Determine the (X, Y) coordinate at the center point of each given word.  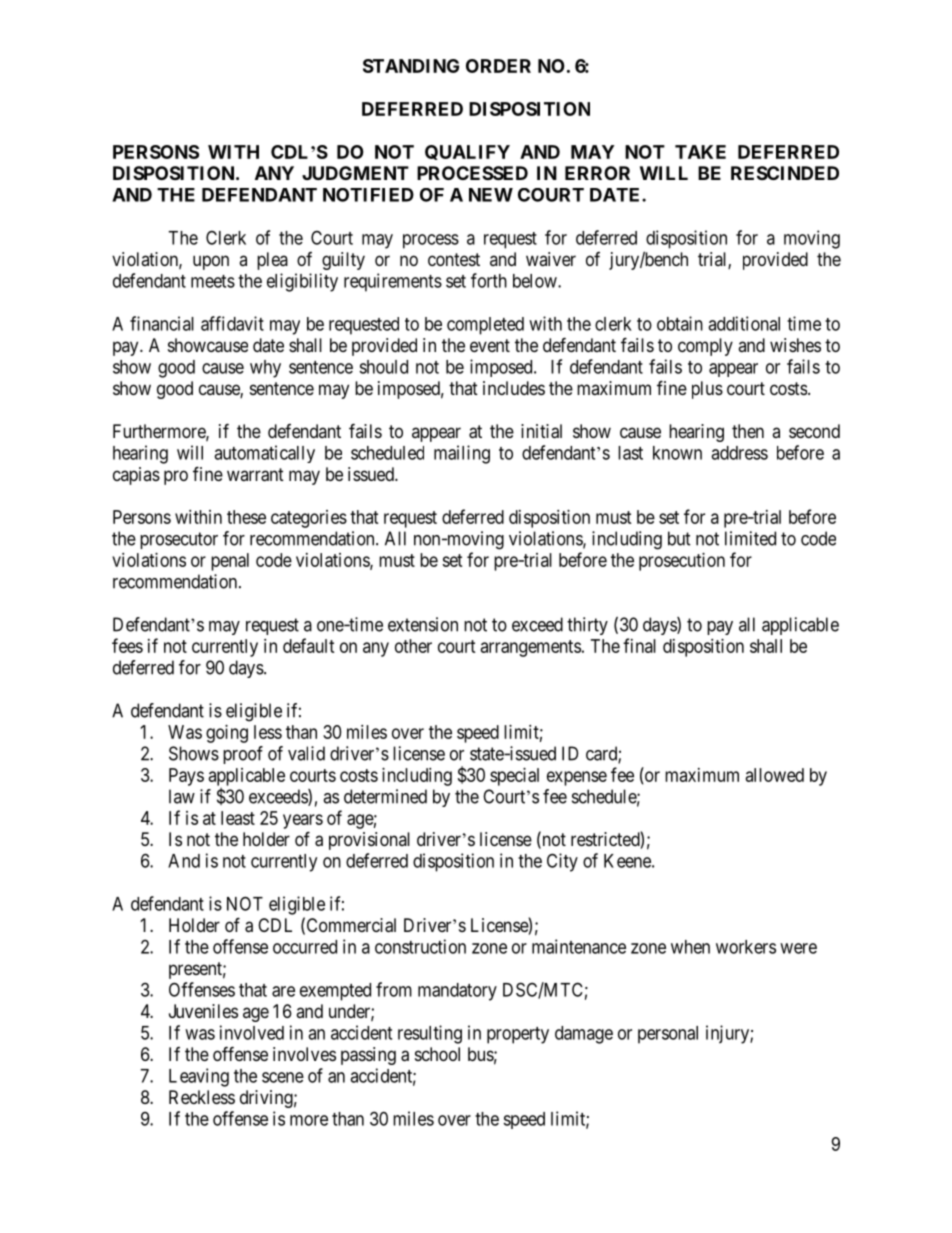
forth (489, 280)
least (238, 818)
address (739, 453)
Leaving (199, 1077)
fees (127, 645)
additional (744, 323)
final (639, 645)
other (413, 646)
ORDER (498, 66)
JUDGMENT (355, 173)
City (562, 862)
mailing (462, 454)
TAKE (700, 152)
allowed (775, 775)
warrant (255, 475)
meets (213, 281)
